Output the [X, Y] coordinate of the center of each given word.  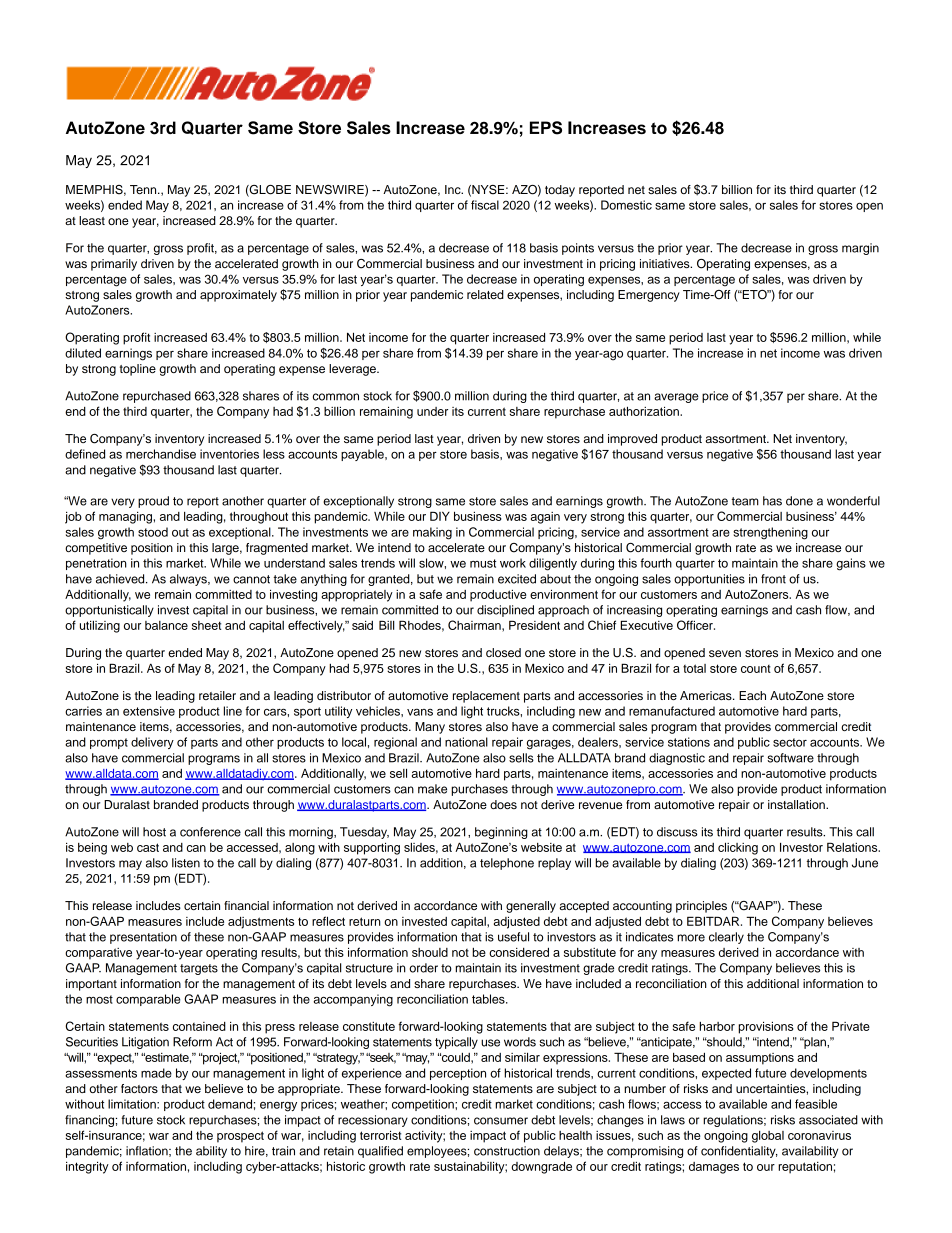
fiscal [485, 205]
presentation [143, 938]
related [485, 294]
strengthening [770, 533]
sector [790, 742]
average [676, 398]
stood [153, 532]
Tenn [144, 189]
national [466, 742]
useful [513, 937]
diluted [83, 353]
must [483, 563]
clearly [726, 938]
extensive [149, 711]
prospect [240, 1137]
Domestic [626, 205]
